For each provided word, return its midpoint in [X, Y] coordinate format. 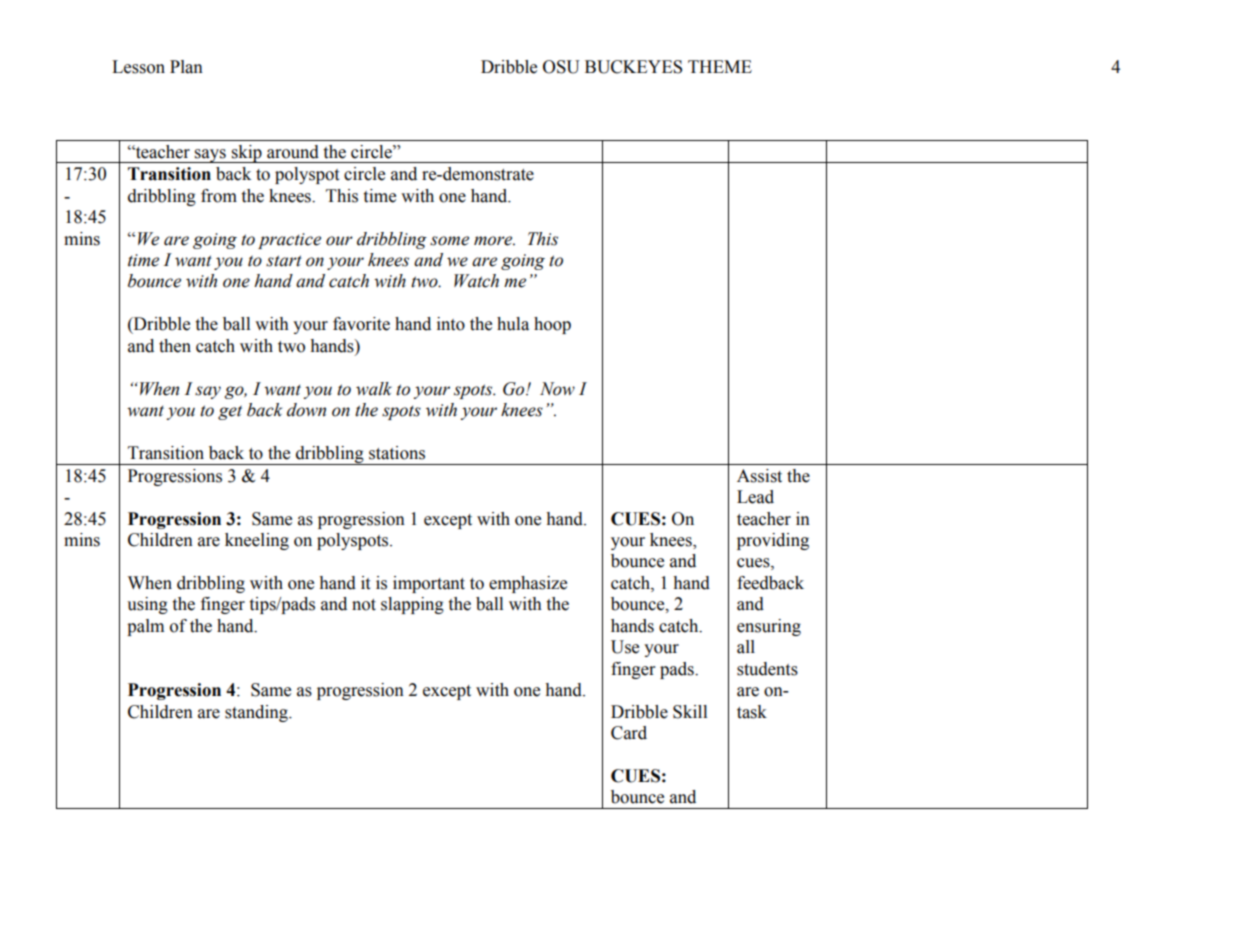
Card [629, 733]
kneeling [257, 541]
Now [557, 389]
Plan [186, 67]
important [429, 584]
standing [257, 713]
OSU [561, 67]
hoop [552, 325]
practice [289, 241]
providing [773, 541]
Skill [690, 712]
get [230, 412]
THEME [720, 66]
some [449, 241]
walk [374, 389]
